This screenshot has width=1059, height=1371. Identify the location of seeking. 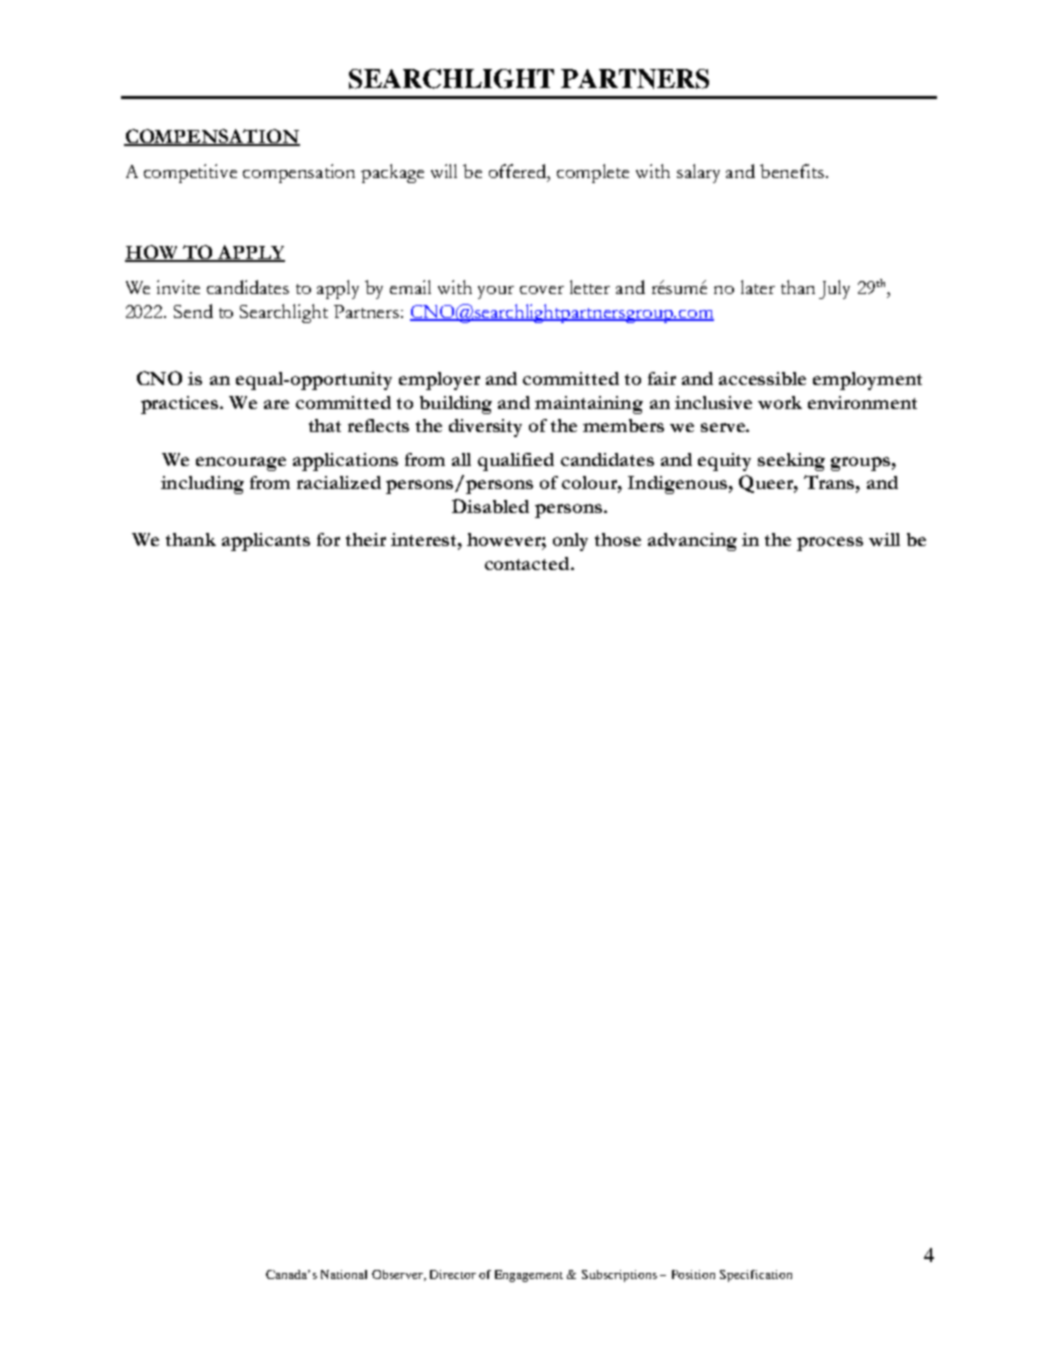
(791, 462).
